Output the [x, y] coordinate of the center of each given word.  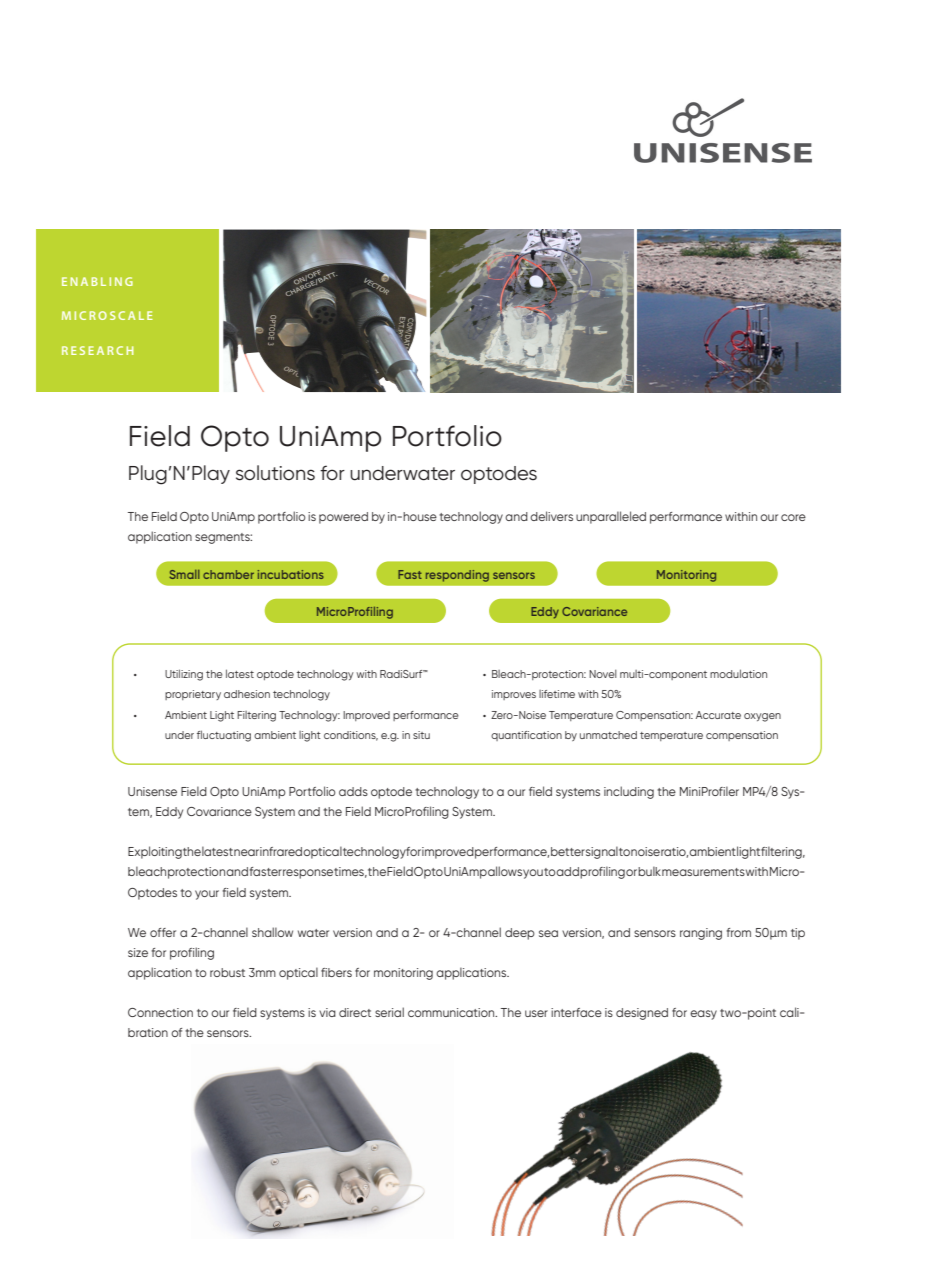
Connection [160, 1012]
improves [514, 695]
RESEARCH [98, 350]
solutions [275, 473]
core [793, 517]
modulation [738, 673]
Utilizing [184, 675]
